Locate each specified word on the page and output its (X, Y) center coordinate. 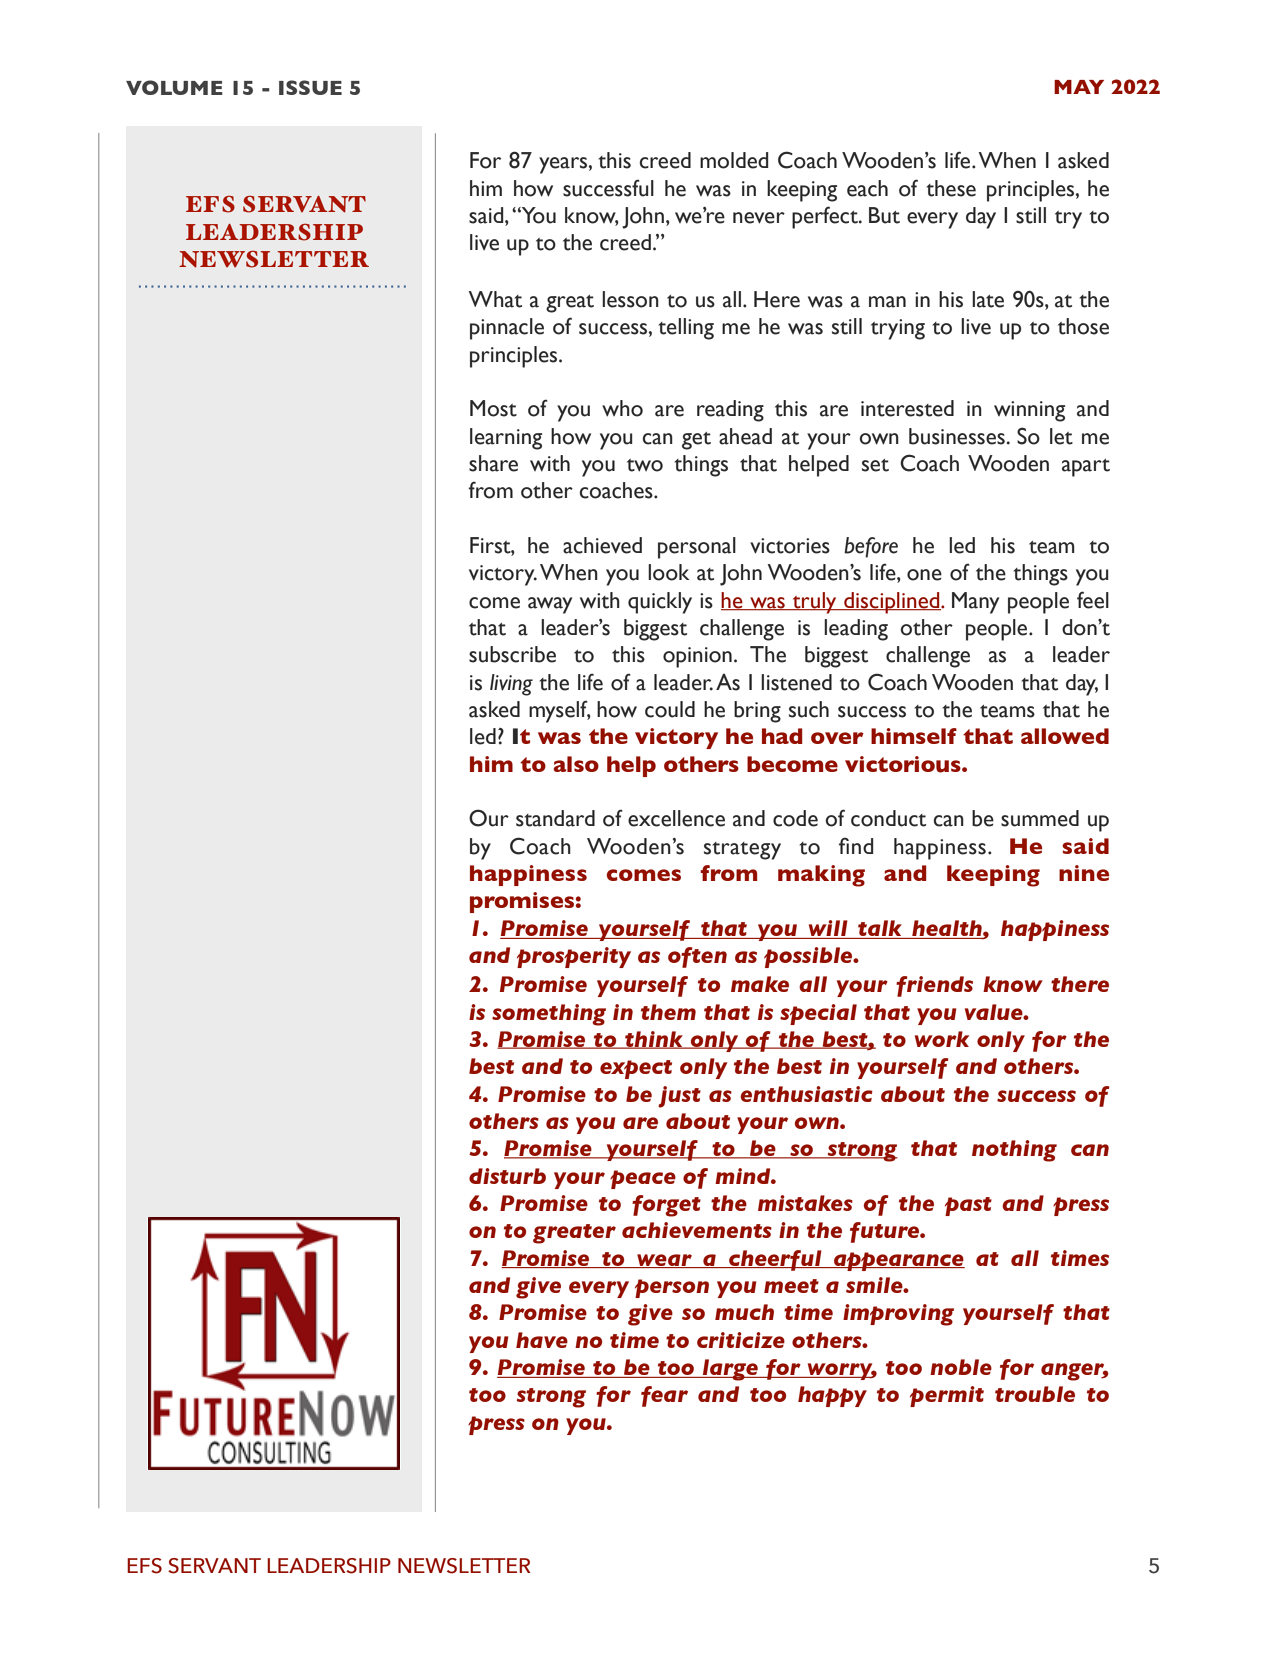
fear (664, 1396)
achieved (602, 545)
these (951, 188)
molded (734, 160)
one (924, 575)
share (493, 463)
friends (934, 986)
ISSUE (310, 87)
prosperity (574, 957)
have (542, 1340)
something (549, 1015)
